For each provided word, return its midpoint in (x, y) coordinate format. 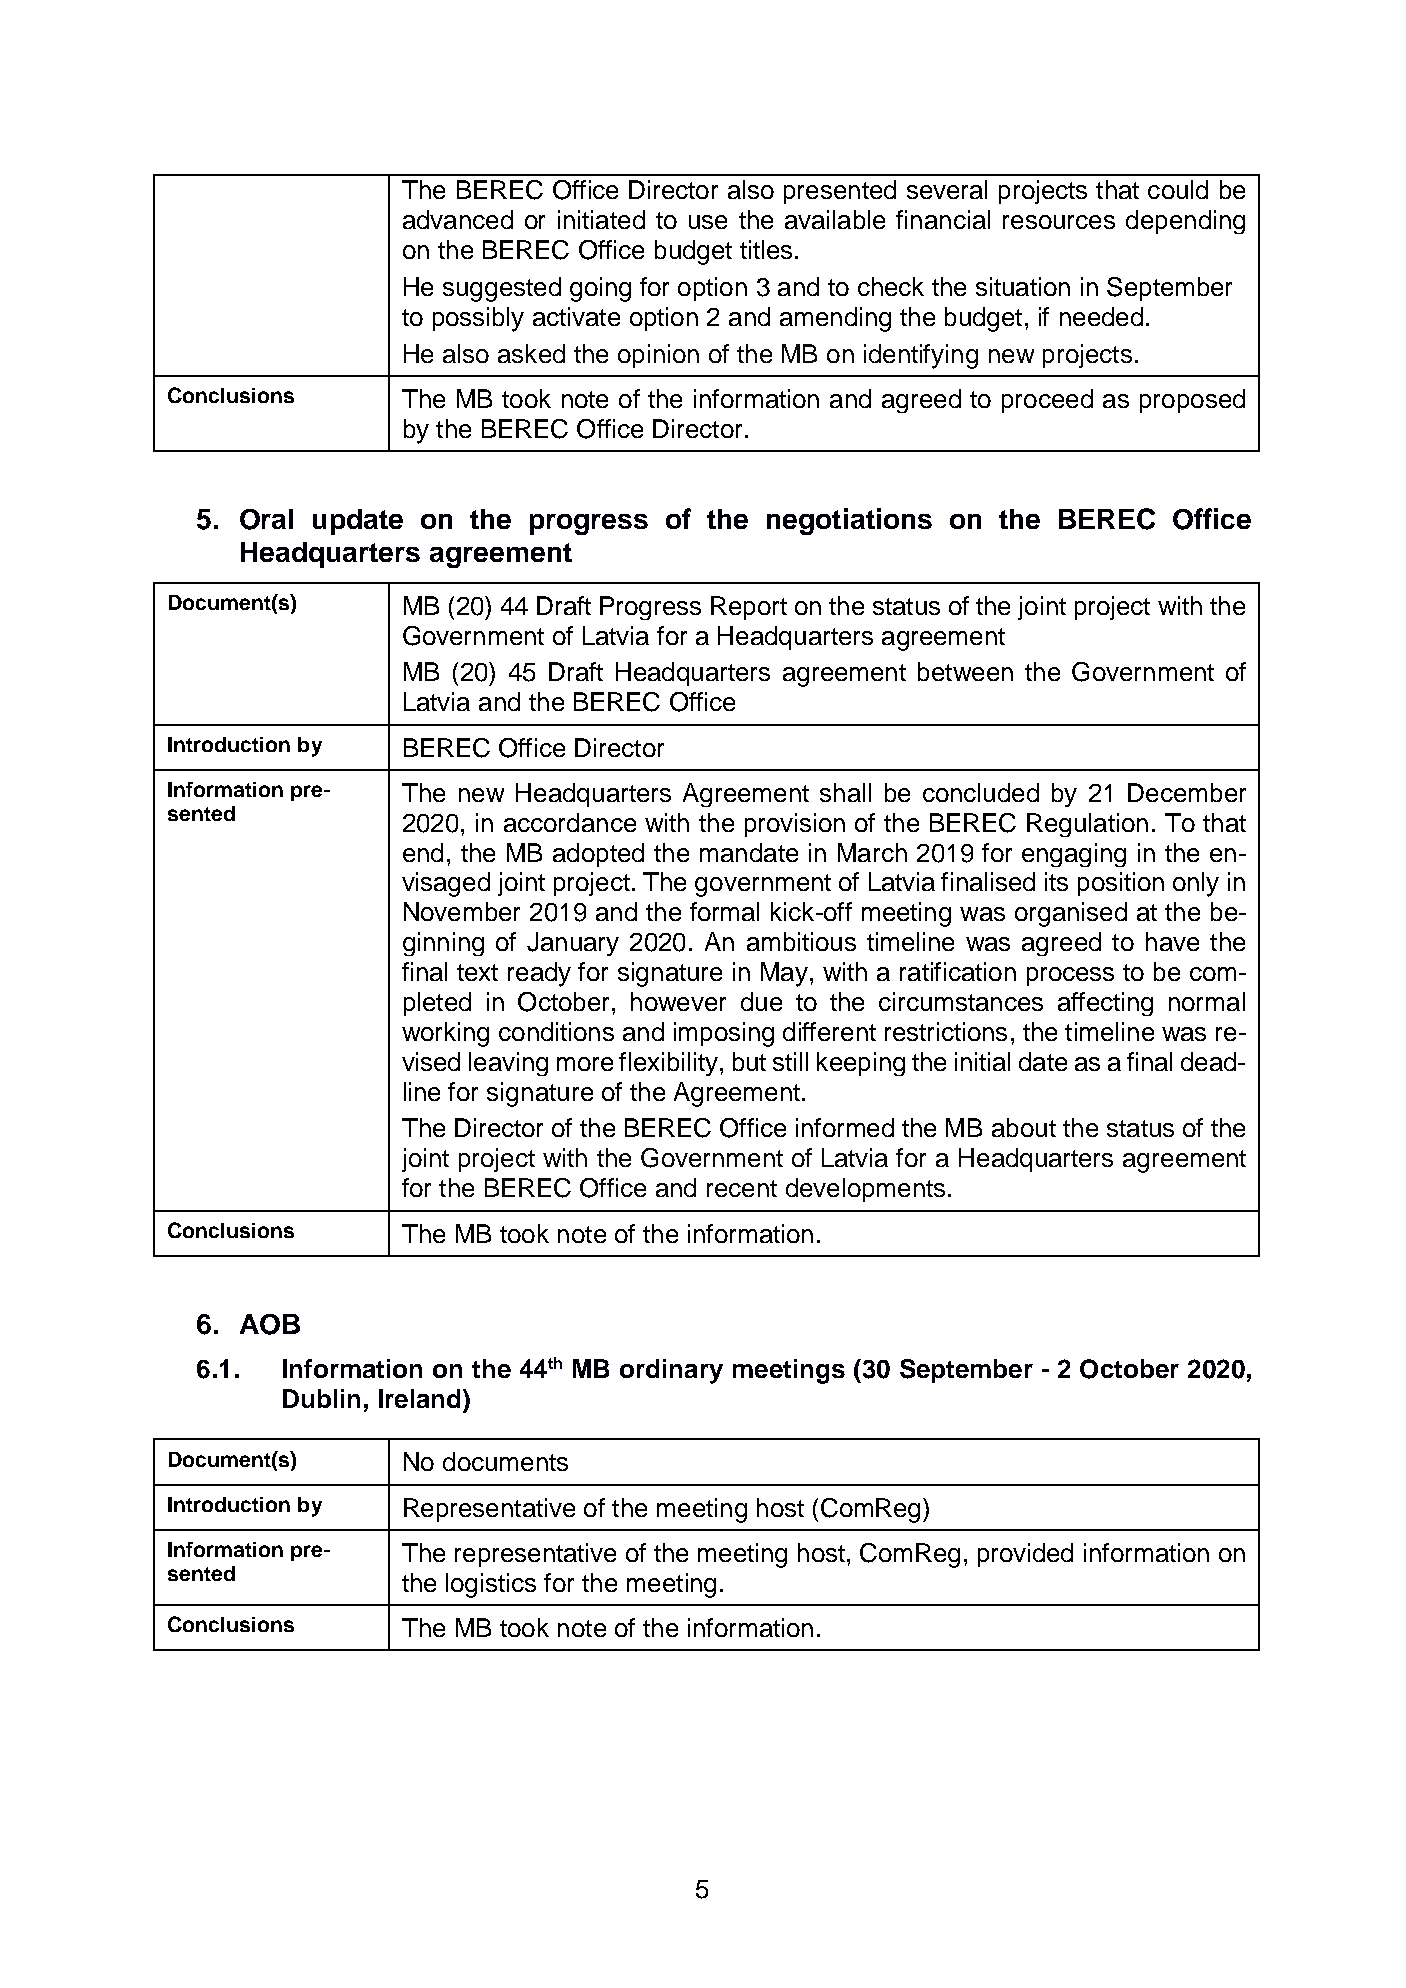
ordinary (671, 1371)
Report (749, 608)
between (965, 671)
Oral (266, 519)
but (749, 1061)
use (708, 222)
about (1024, 1127)
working (445, 1034)
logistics (491, 1585)
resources (1059, 222)
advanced (458, 219)
